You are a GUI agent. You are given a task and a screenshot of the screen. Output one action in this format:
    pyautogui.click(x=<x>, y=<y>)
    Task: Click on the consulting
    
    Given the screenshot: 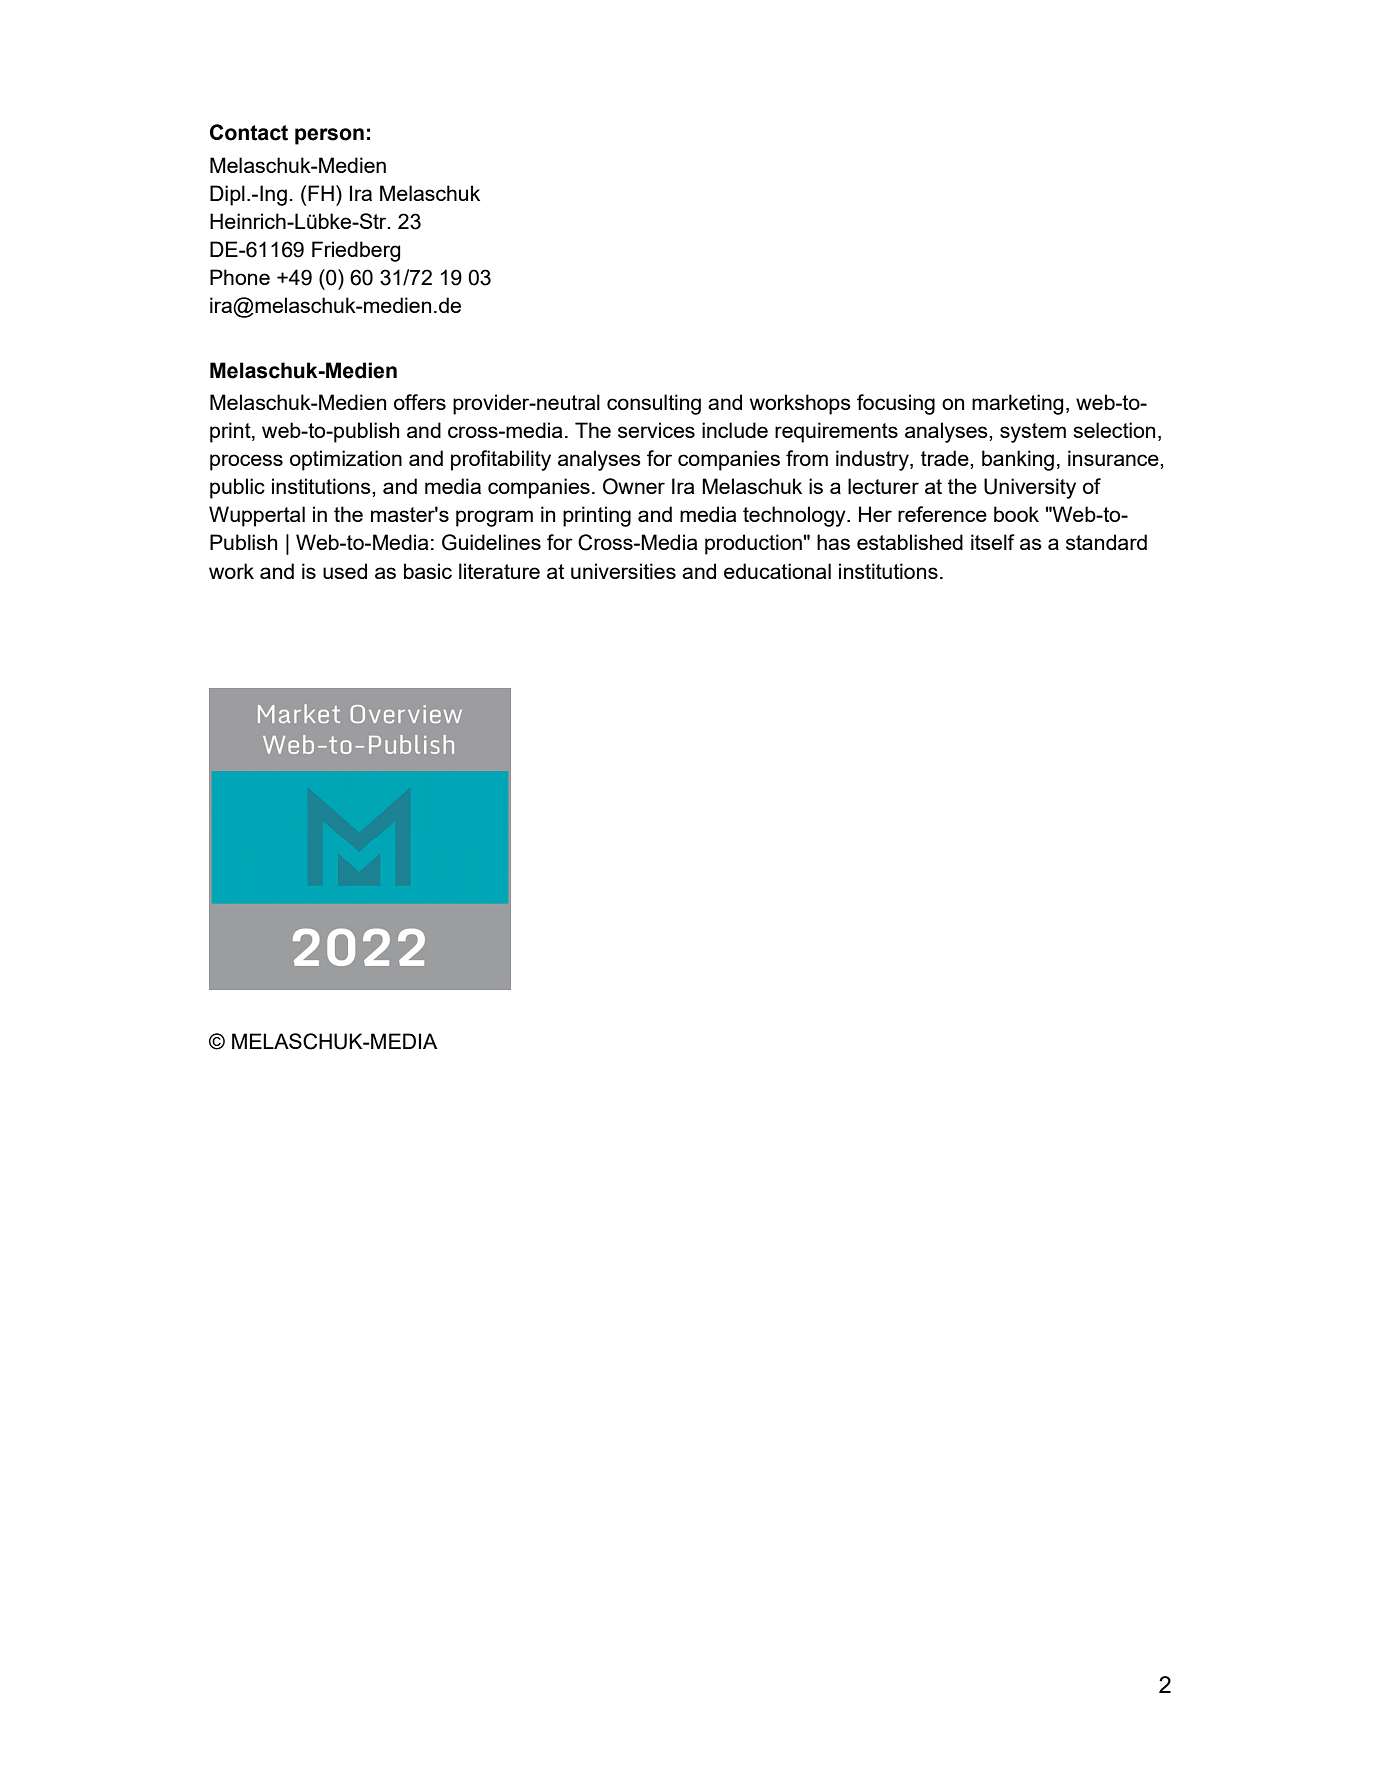 What is the action you would take?
    pyautogui.click(x=654, y=404)
